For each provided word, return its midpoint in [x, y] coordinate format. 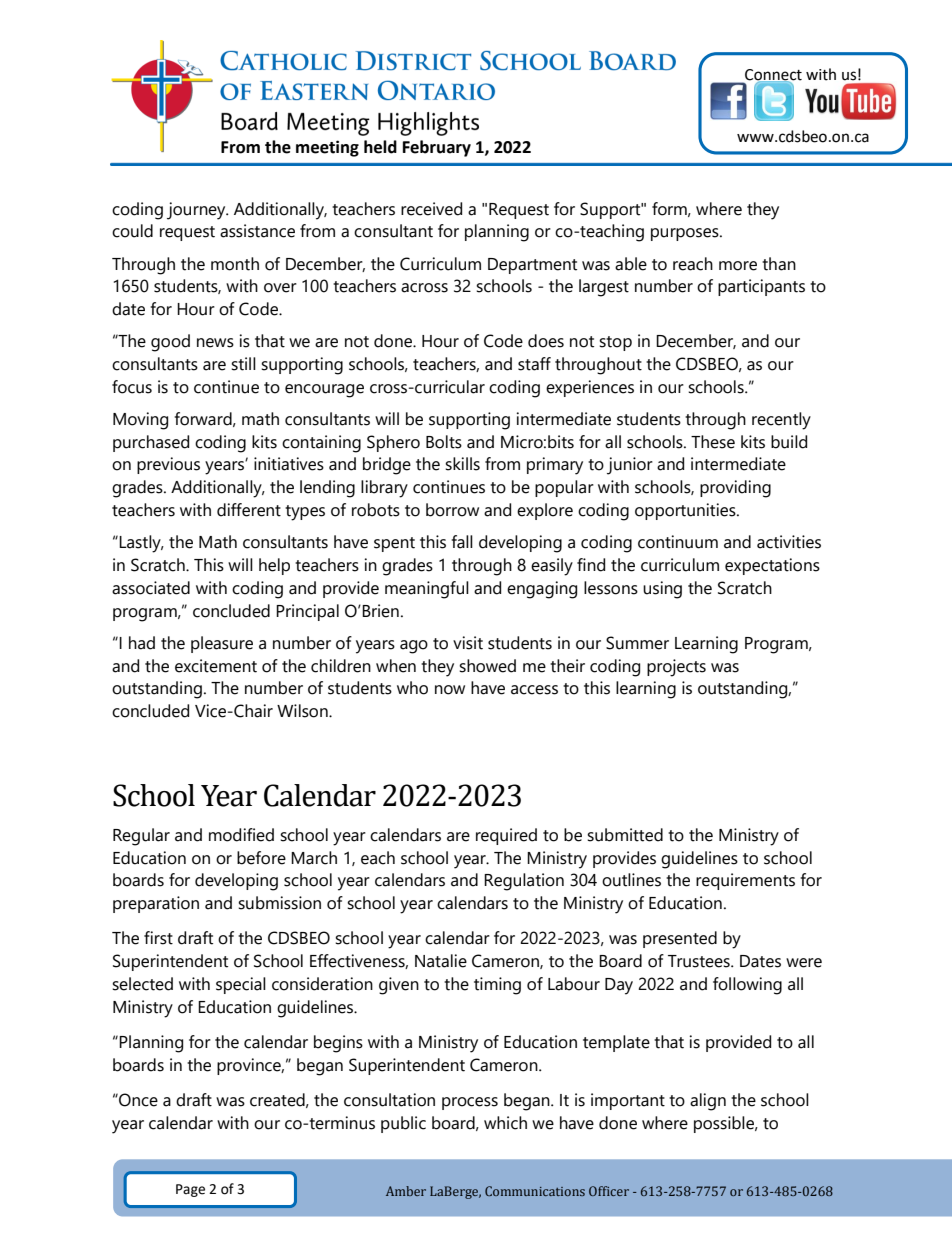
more [738, 266]
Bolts [444, 442]
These [713, 442]
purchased [151, 443]
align [708, 1102]
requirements [745, 881]
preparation [156, 904]
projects [676, 668]
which [505, 1123]
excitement [216, 666]
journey [197, 211]
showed [487, 666]
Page [190, 1190]
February [437, 148]
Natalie [441, 961]
